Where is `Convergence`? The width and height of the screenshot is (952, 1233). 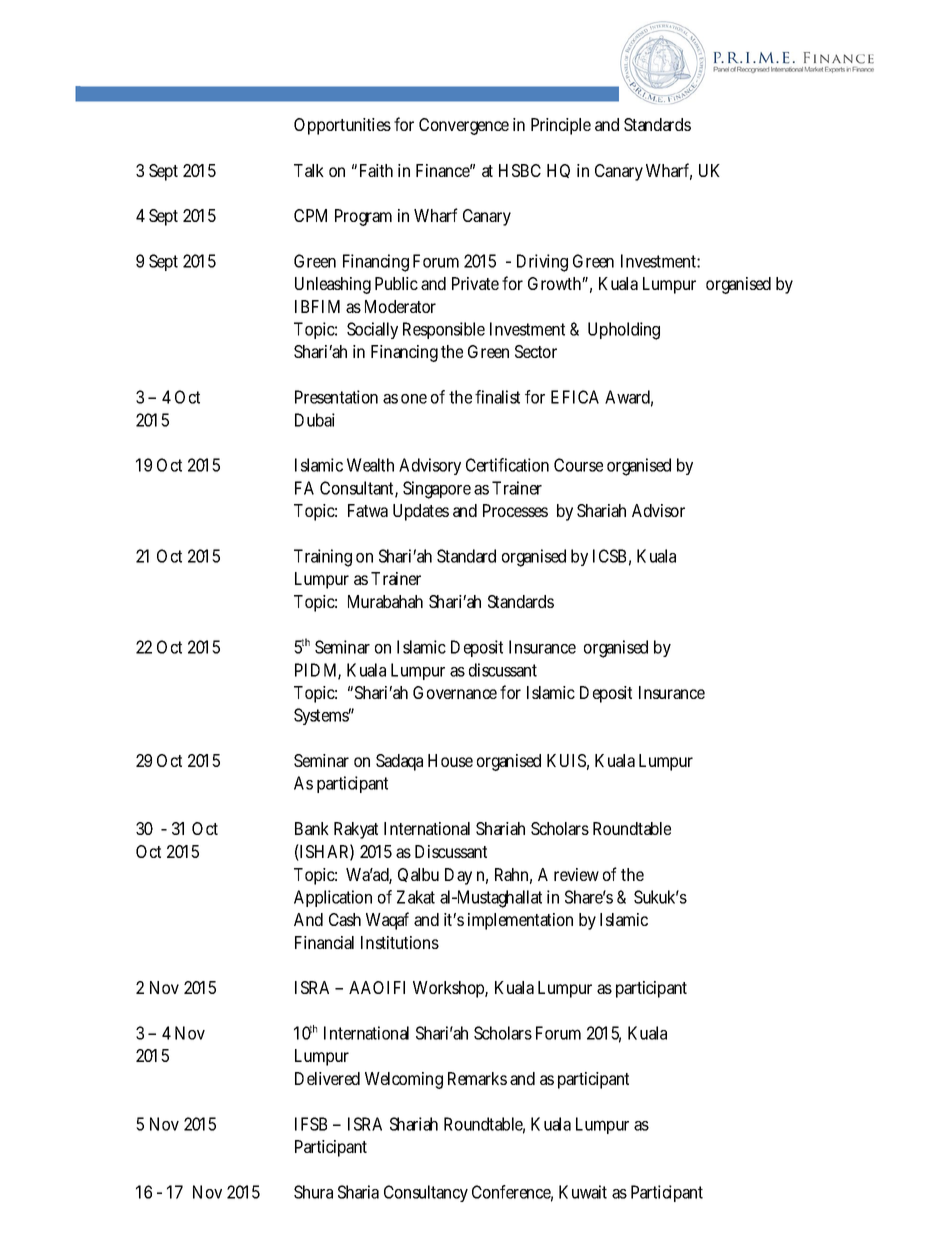
Convergence is located at coordinates (464, 126).
